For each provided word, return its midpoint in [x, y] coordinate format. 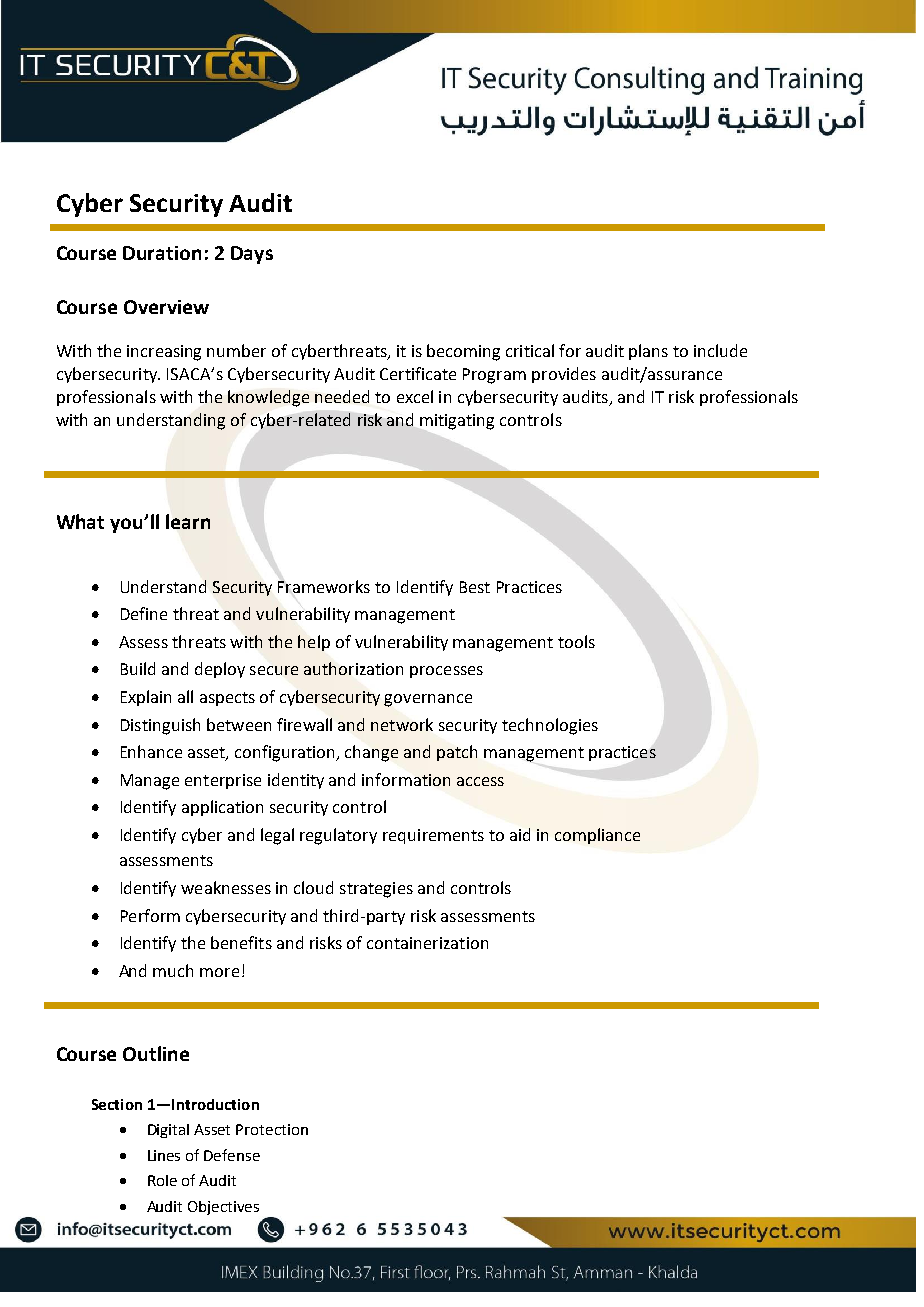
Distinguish [160, 726]
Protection [272, 1129]
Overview [166, 307]
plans [648, 352]
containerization [427, 943]
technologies [550, 726]
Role [162, 1180]
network [402, 724]
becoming [463, 352]
